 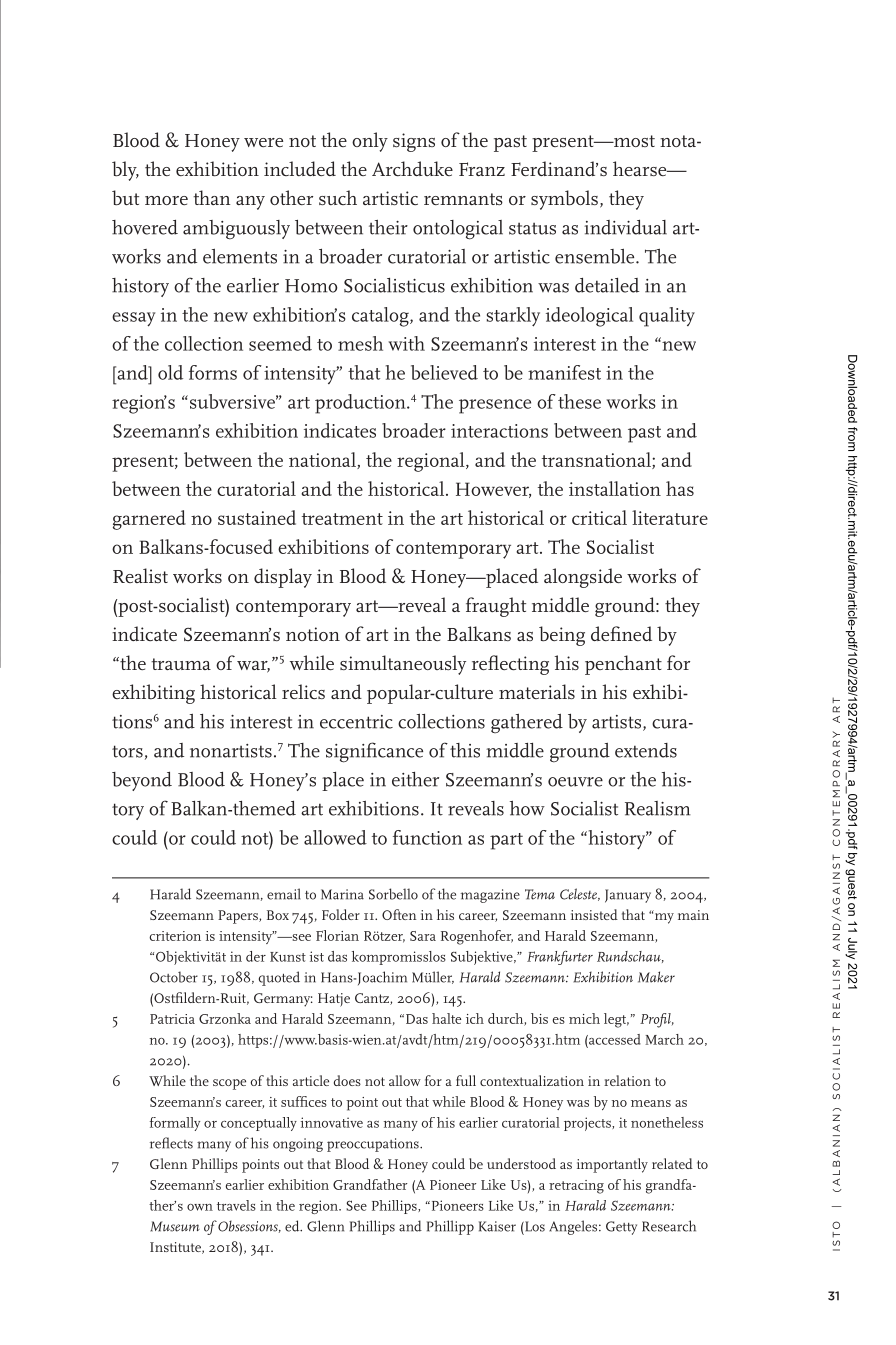 I want to click on than, so click(x=211, y=197).
